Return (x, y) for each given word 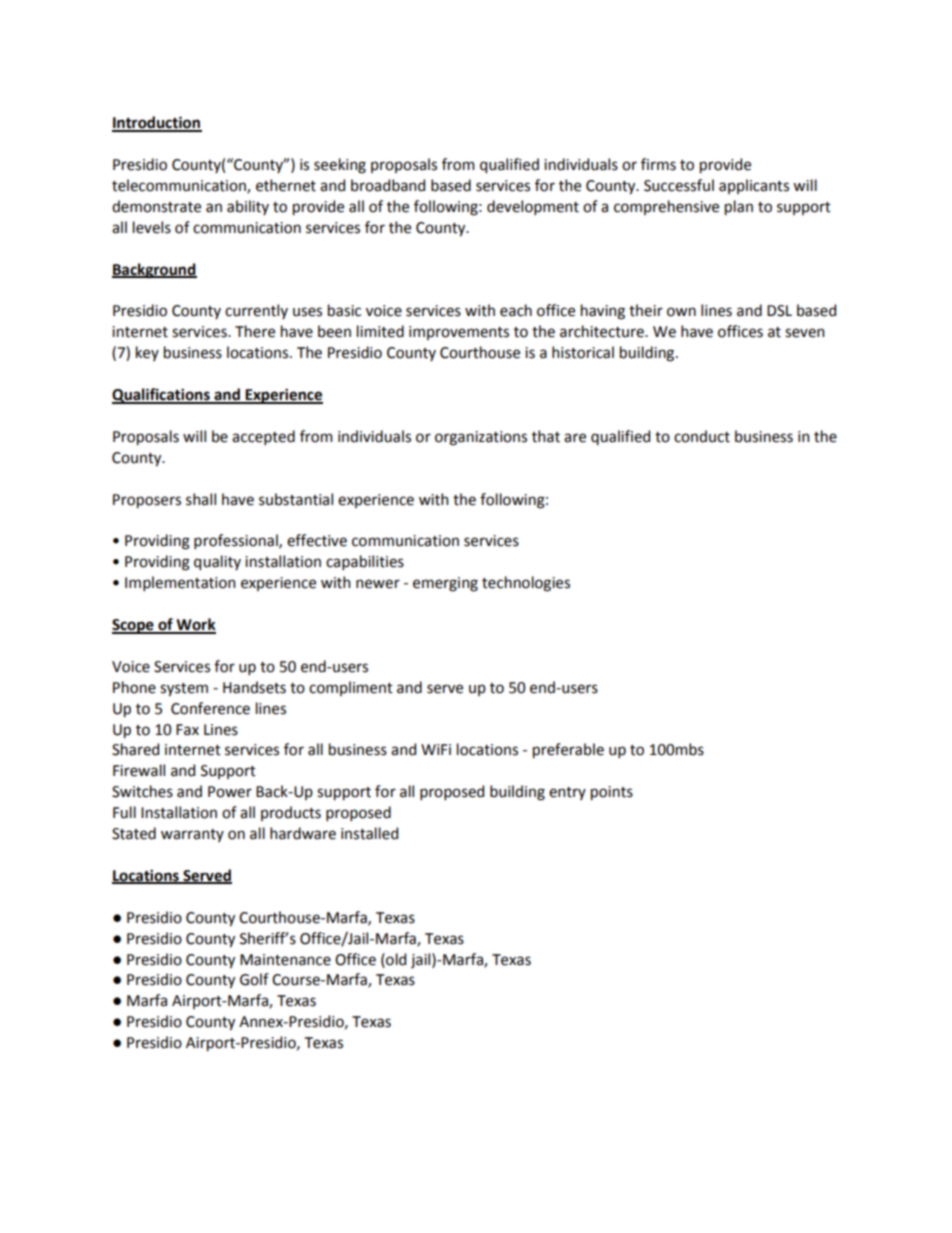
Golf (254, 979)
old (395, 959)
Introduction (157, 123)
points (612, 793)
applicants (754, 186)
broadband (388, 185)
